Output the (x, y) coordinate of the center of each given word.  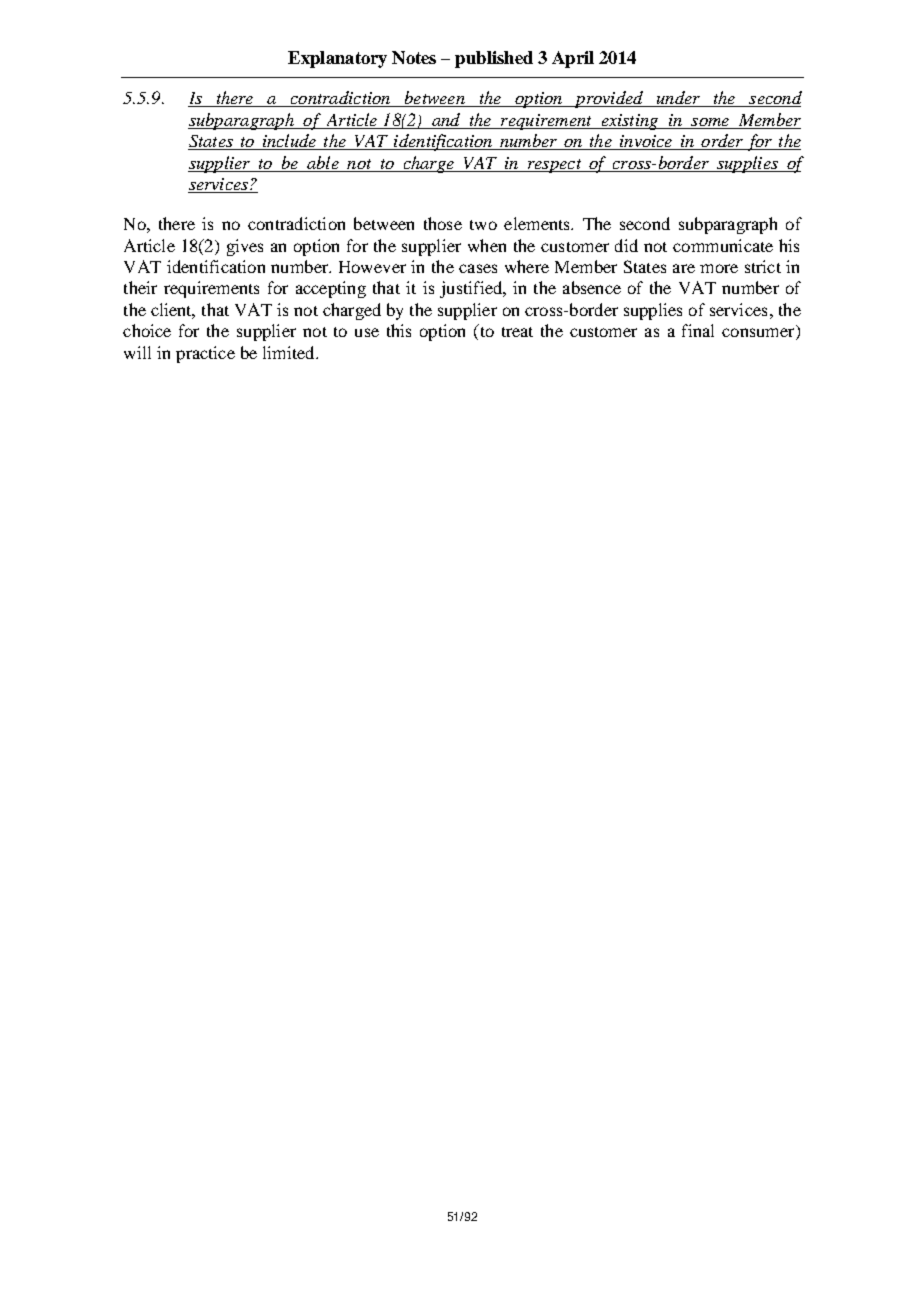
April (573, 59)
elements (538, 223)
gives (245, 247)
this (399, 330)
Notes (414, 57)
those (443, 223)
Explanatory (337, 59)
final (698, 330)
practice (205, 354)
